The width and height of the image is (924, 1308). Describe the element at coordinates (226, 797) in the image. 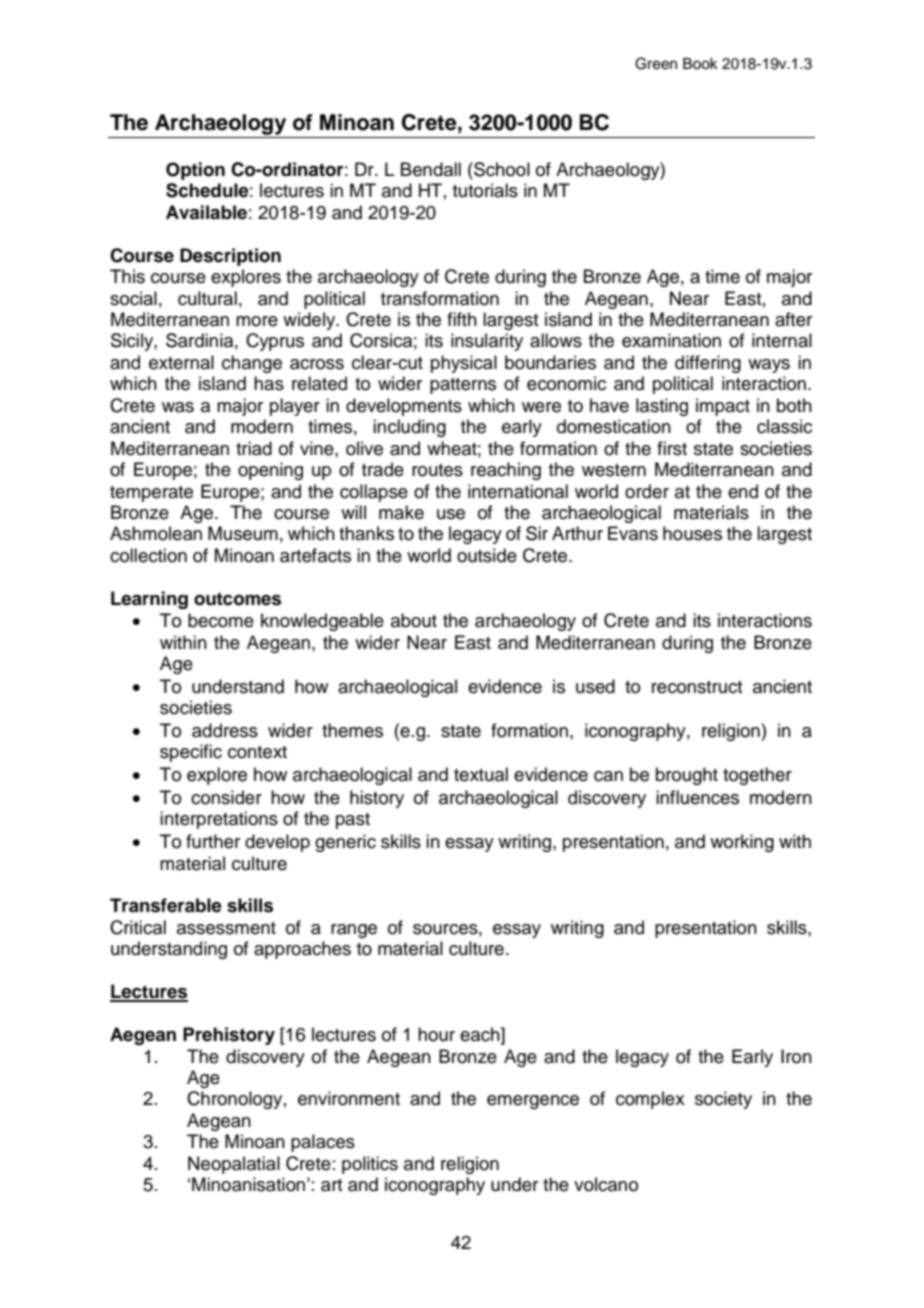

I see `consider` at that location.
